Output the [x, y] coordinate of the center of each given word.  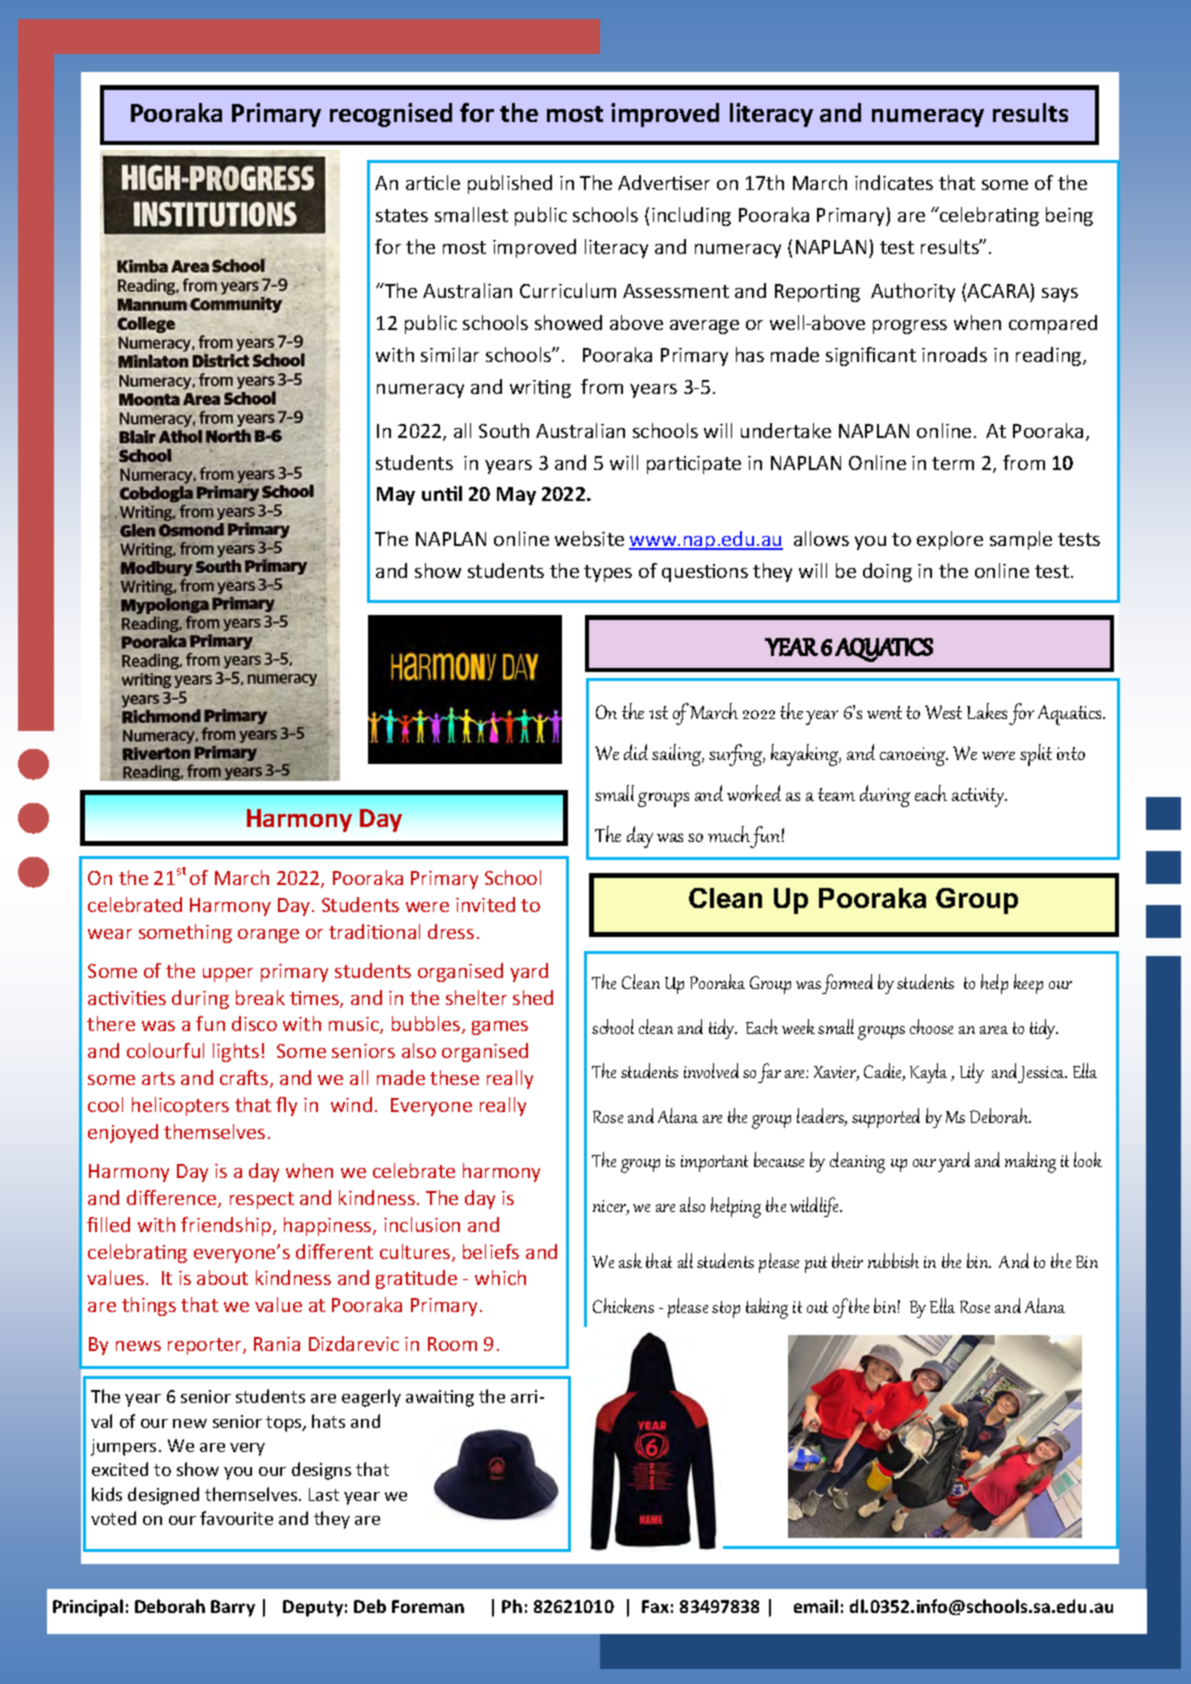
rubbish [893, 1260]
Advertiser [664, 182]
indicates [894, 182]
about [222, 1277]
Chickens [623, 1305]
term [953, 463]
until [442, 493]
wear [110, 934]
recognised [391, 115]
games [500, 1028]
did [636, 752]
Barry [233, 1608]
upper [228, 975]
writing [540, 389]
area [994, 1030]
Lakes [987, 711]
